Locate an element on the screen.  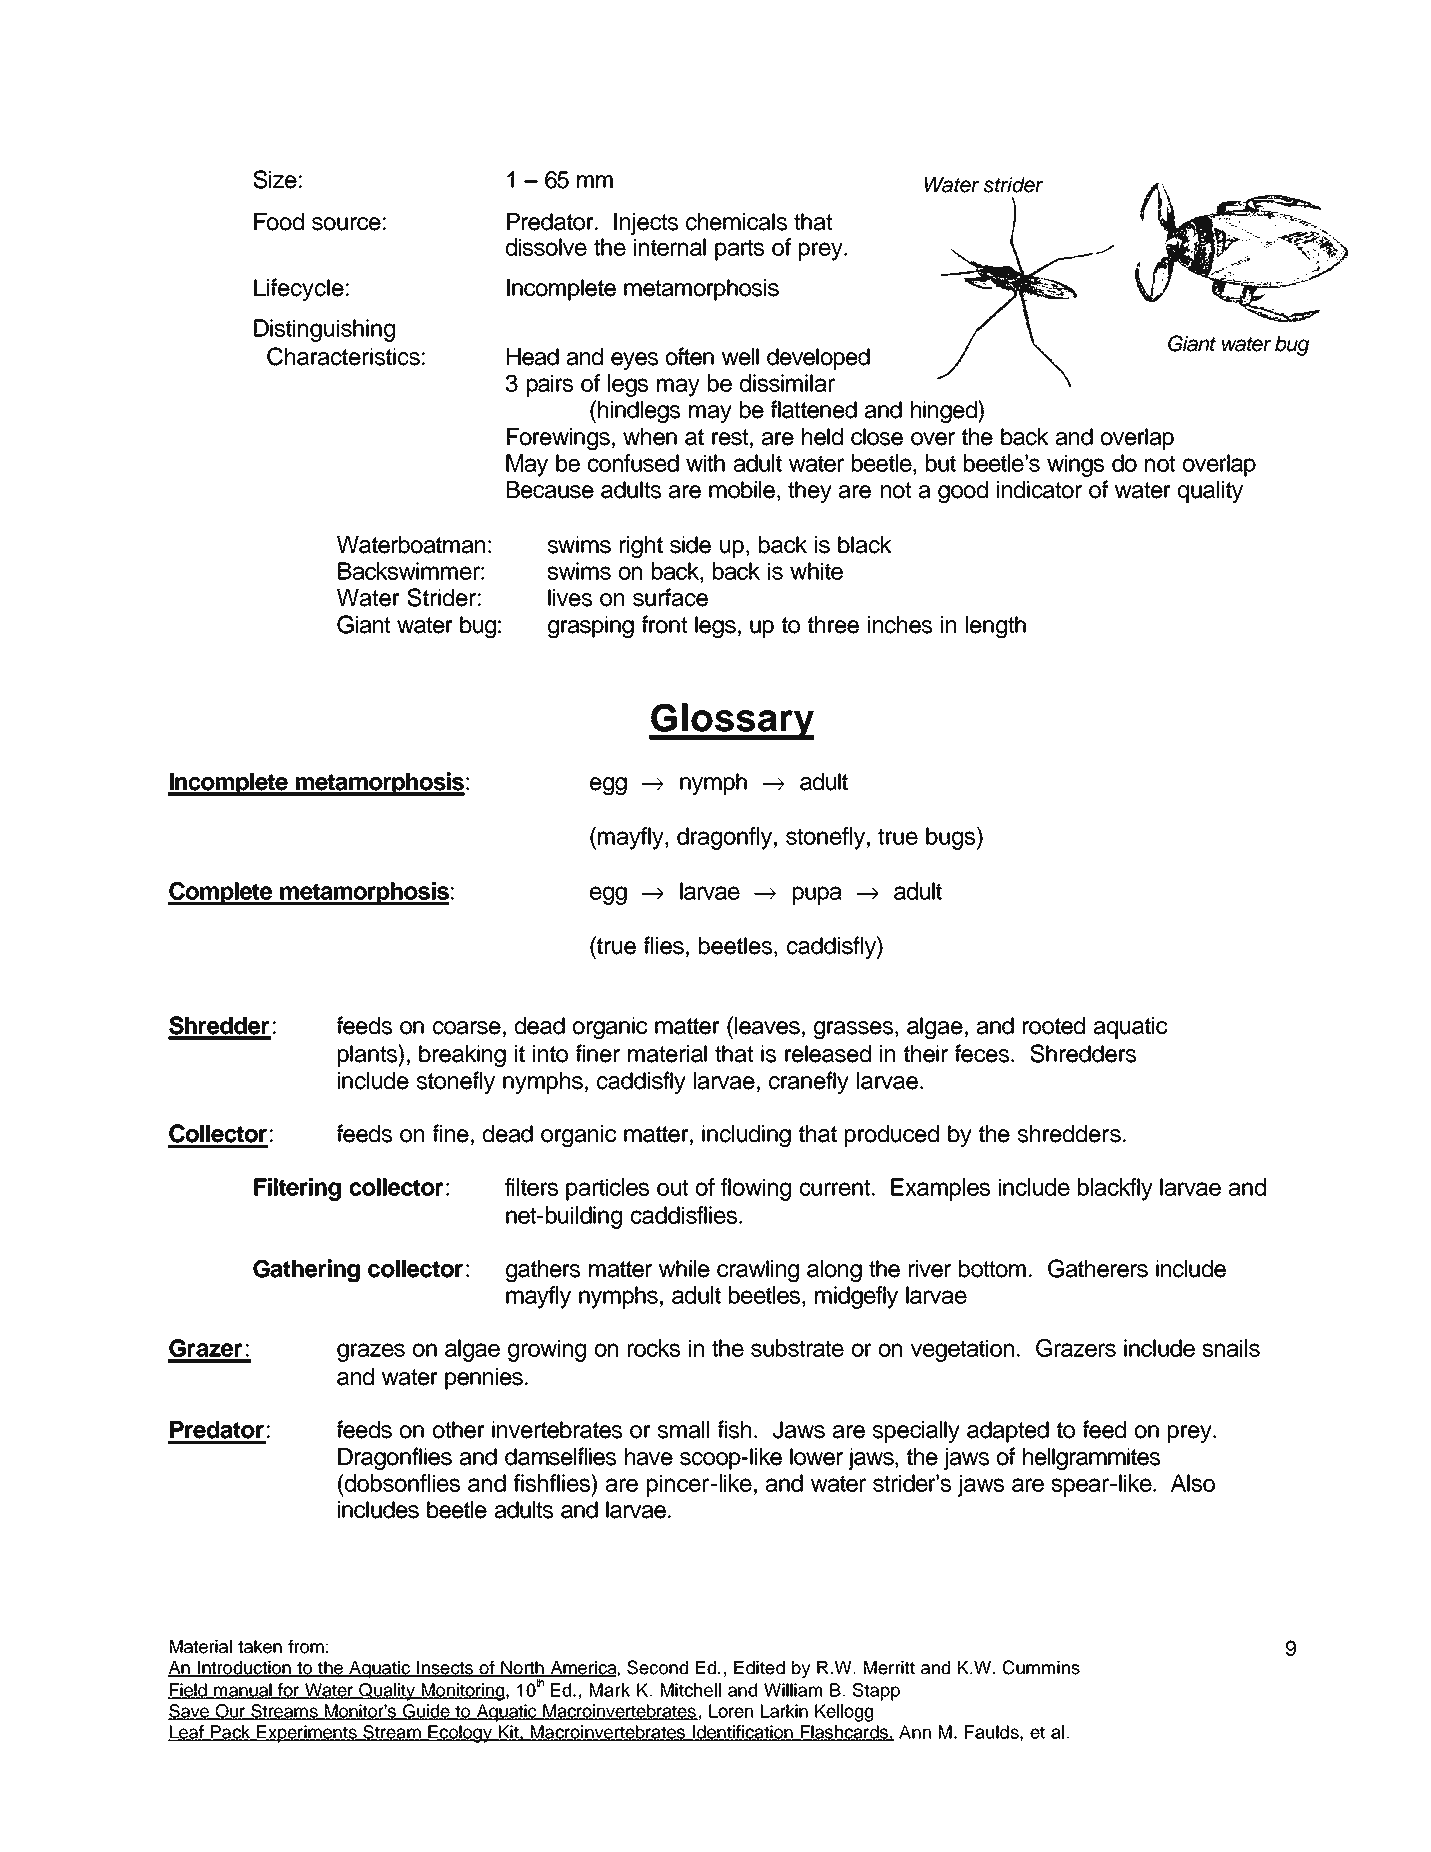
surface is located at coordinates (670, 597).
